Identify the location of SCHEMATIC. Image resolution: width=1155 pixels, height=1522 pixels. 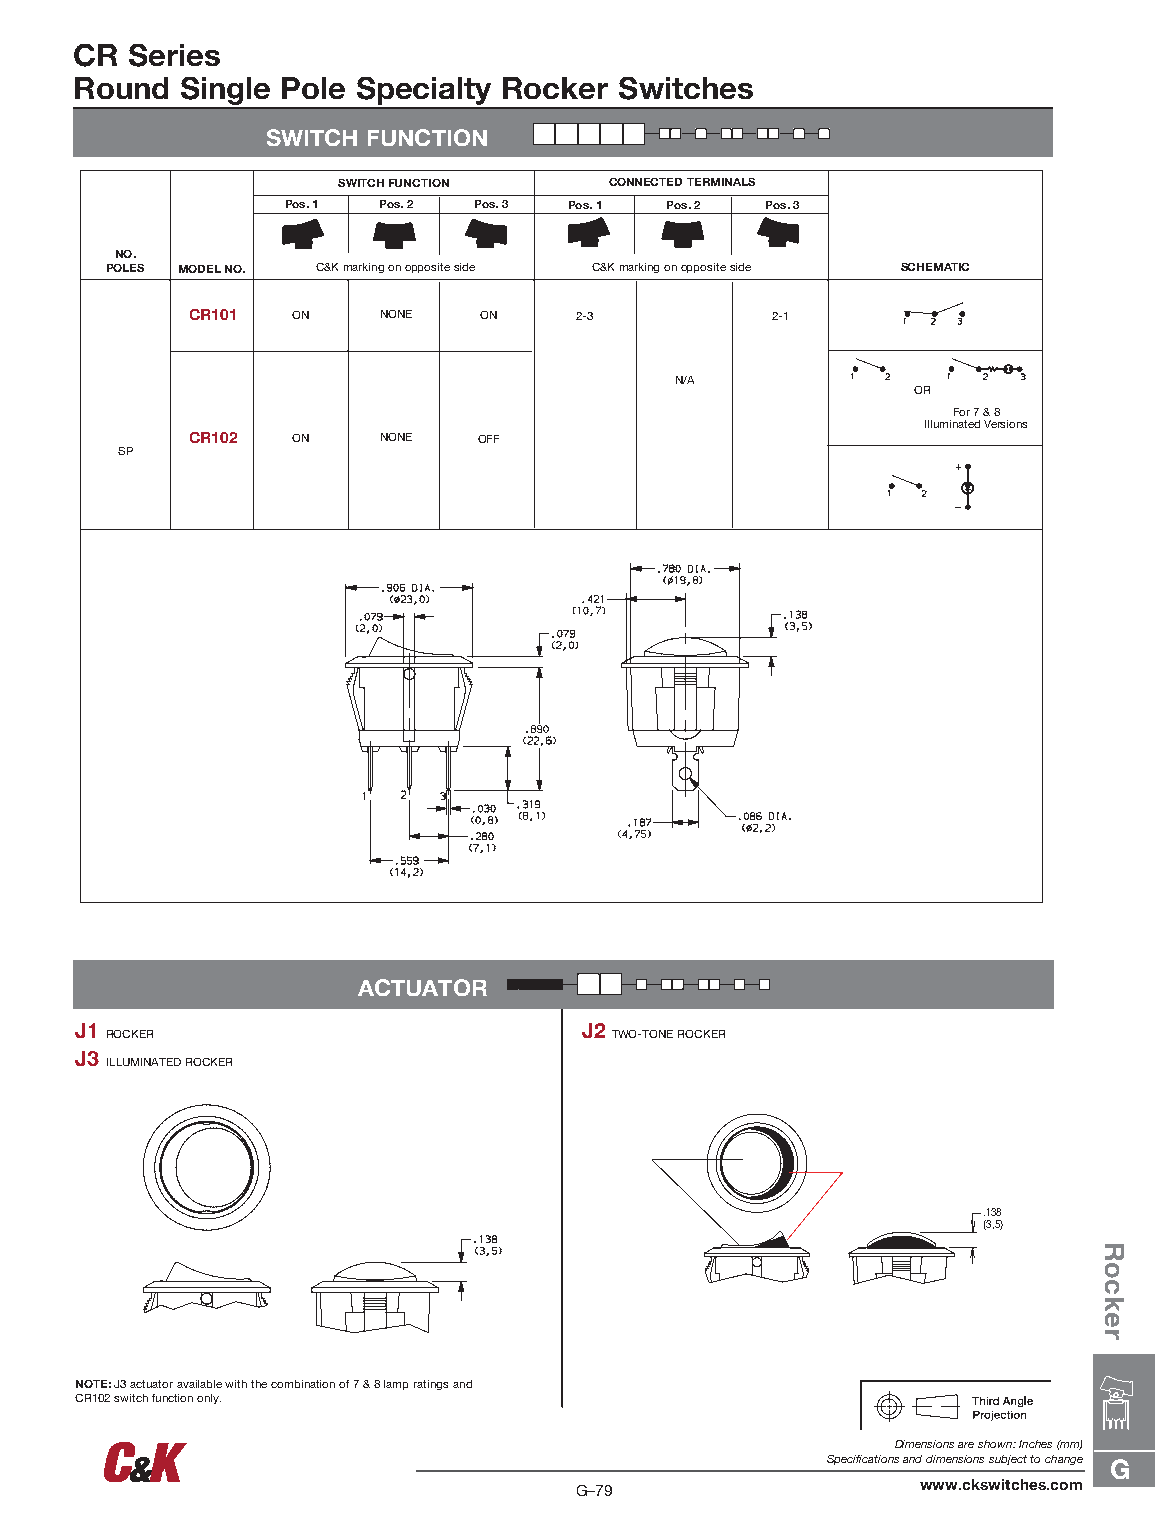
(935, 267).
